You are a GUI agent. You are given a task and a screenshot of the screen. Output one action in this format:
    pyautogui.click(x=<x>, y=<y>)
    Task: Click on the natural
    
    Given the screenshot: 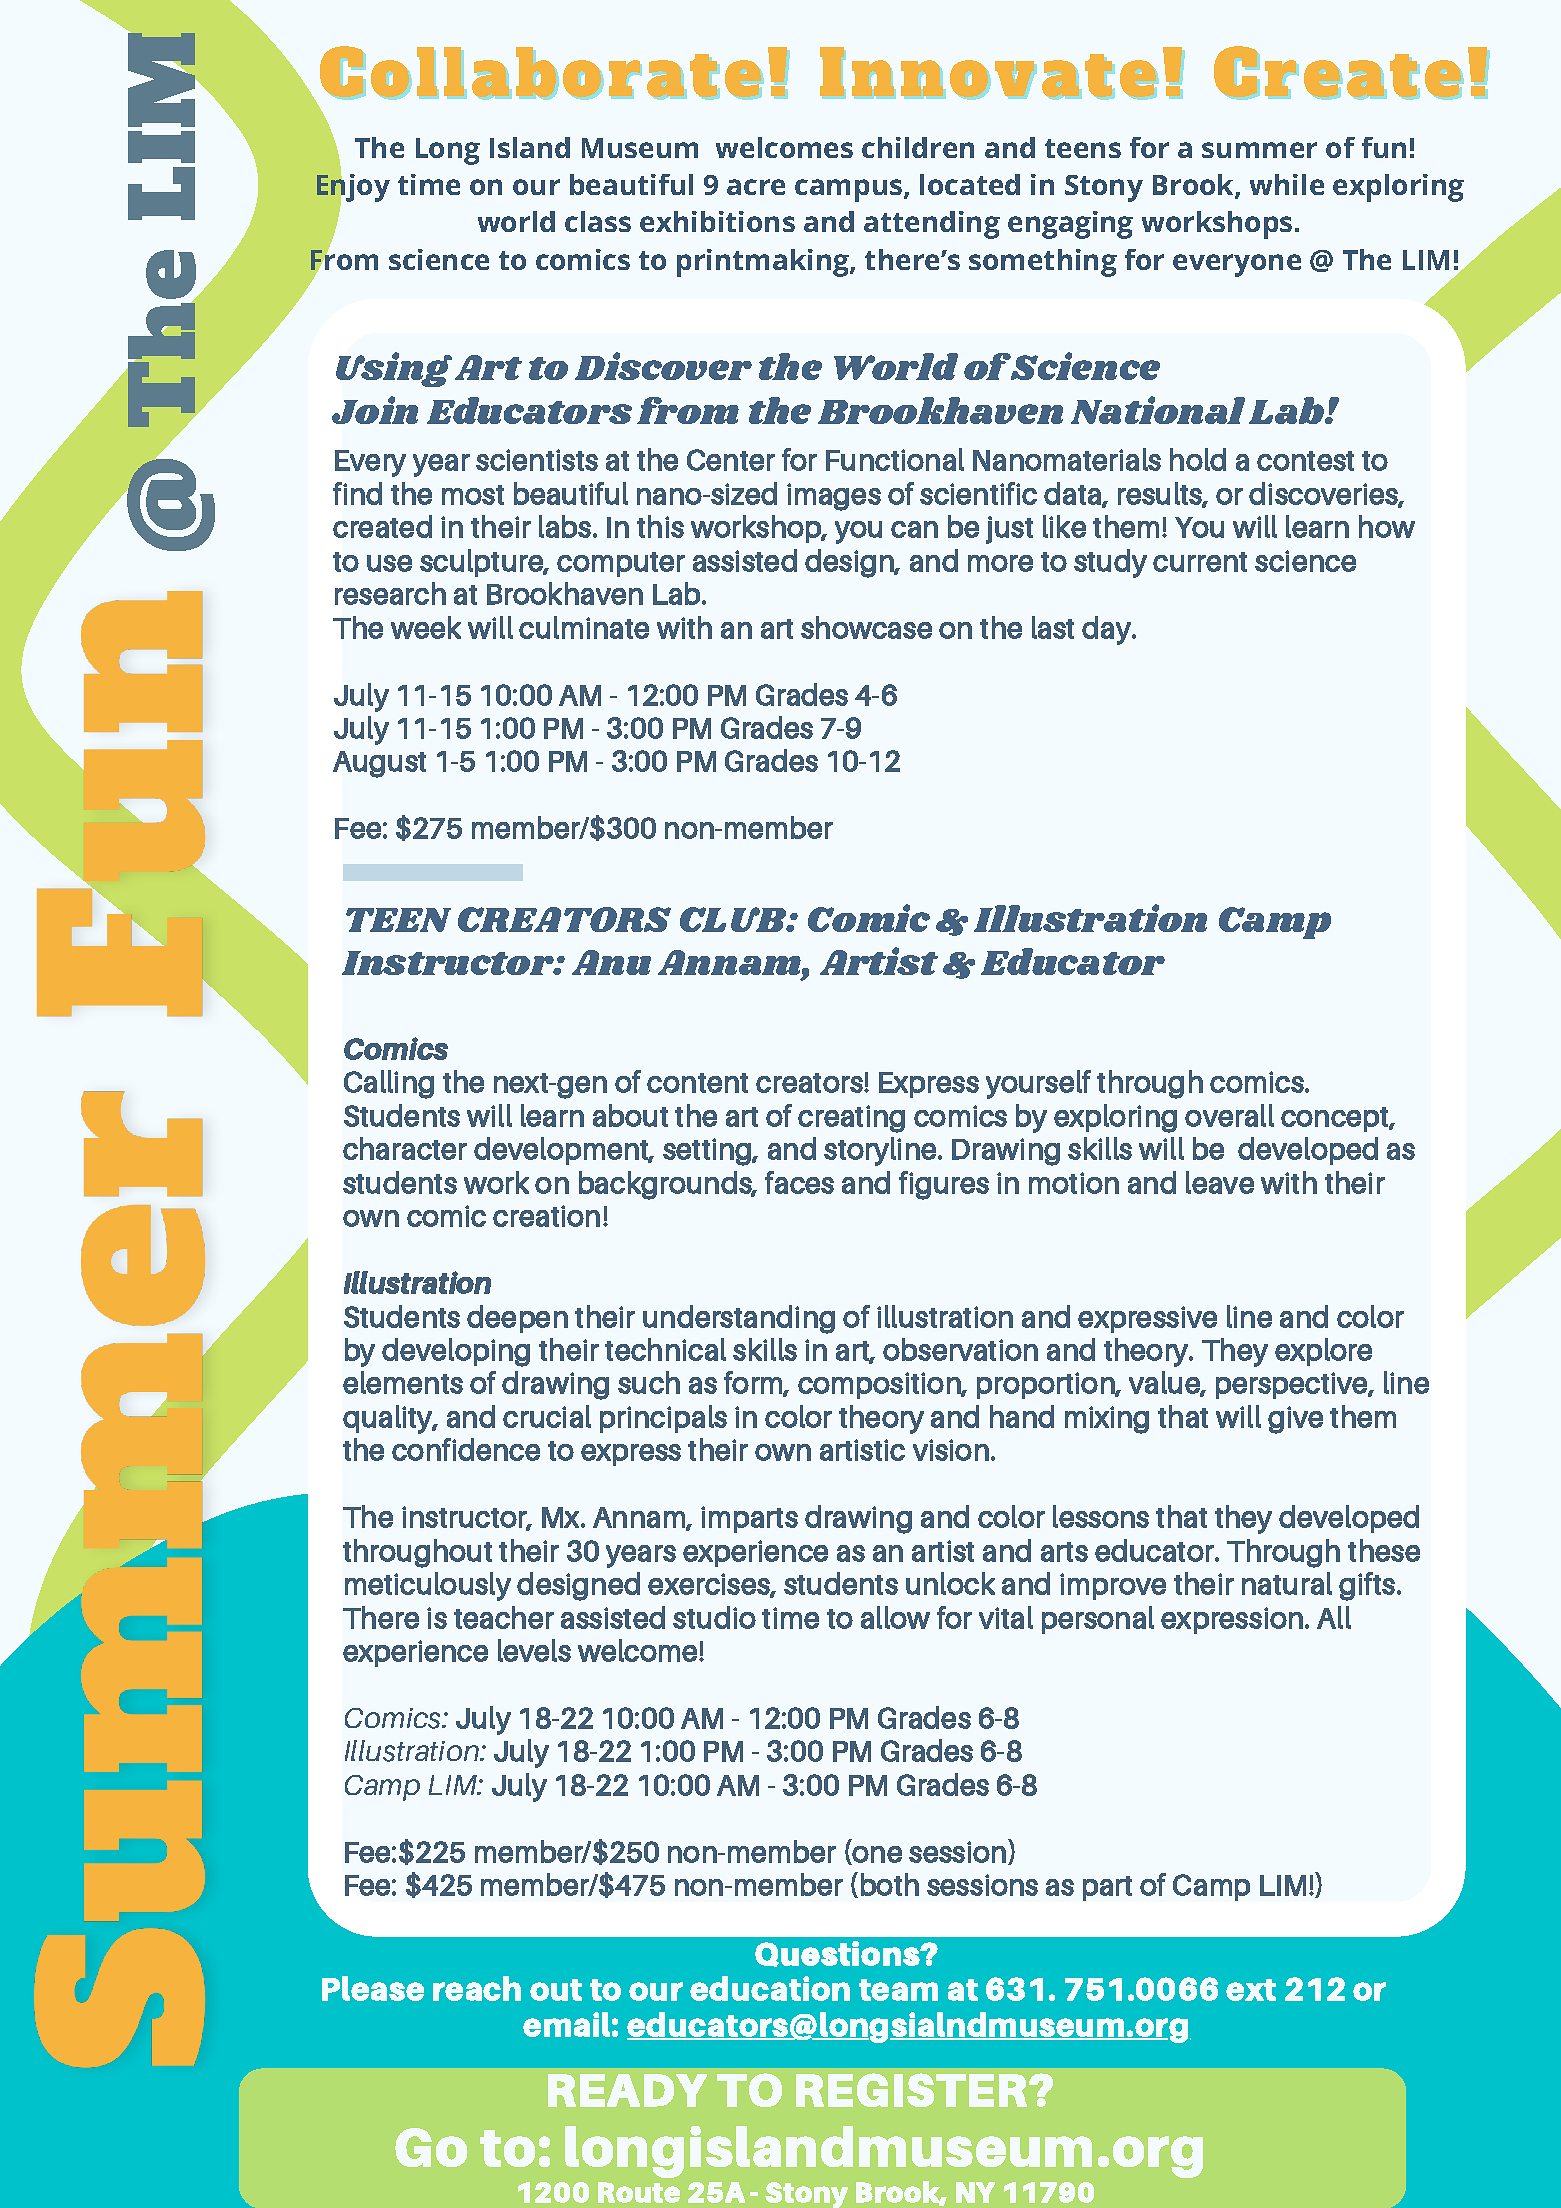 What is the action you would take?
    pyautogui.click(x=1287, y=1583)
